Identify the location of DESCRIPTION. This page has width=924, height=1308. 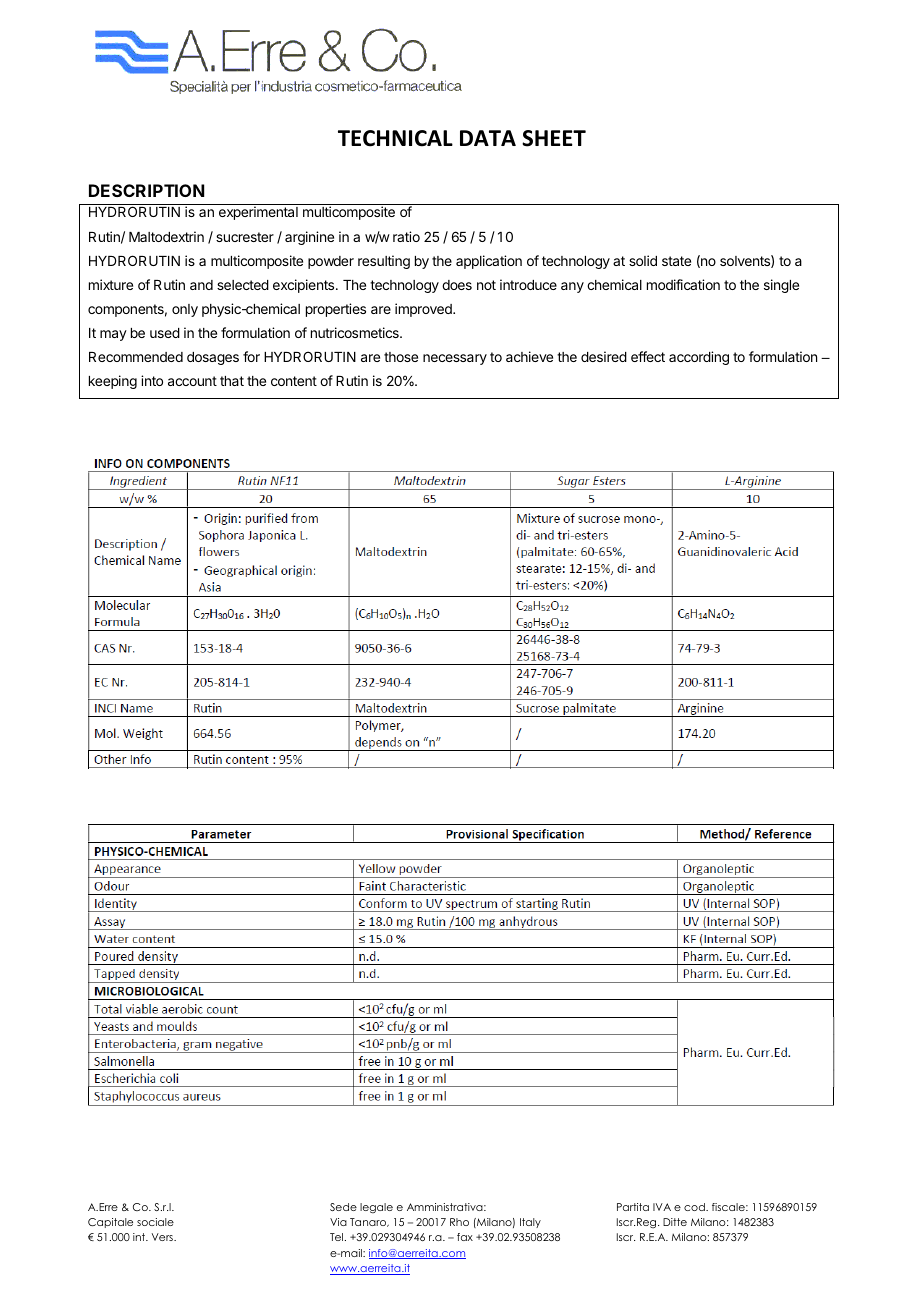
(146, 190).
